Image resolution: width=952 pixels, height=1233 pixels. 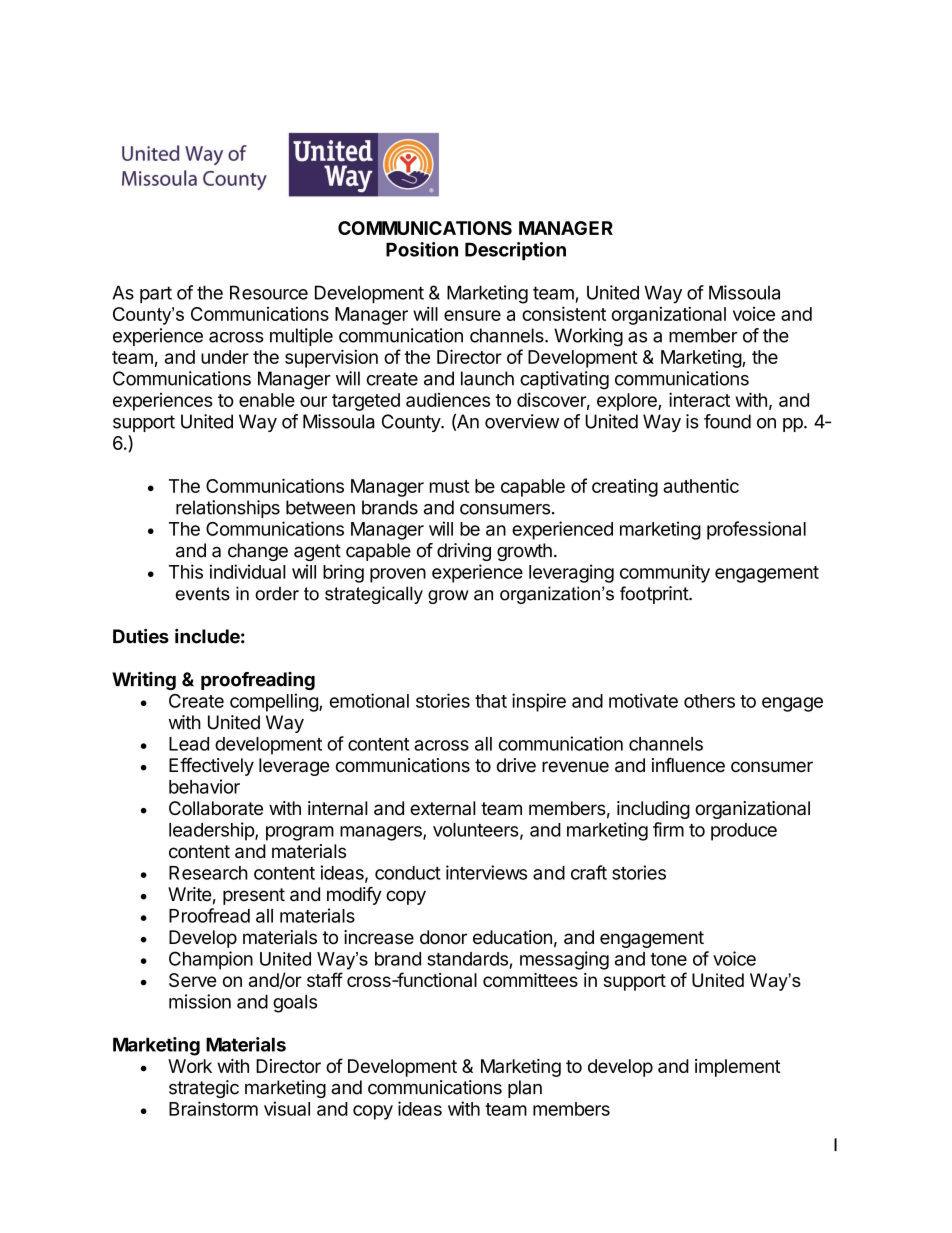 What do you see at coordinates (422, 249) in the screenshot?
I see `Position` at bounding box center [422, 249].
